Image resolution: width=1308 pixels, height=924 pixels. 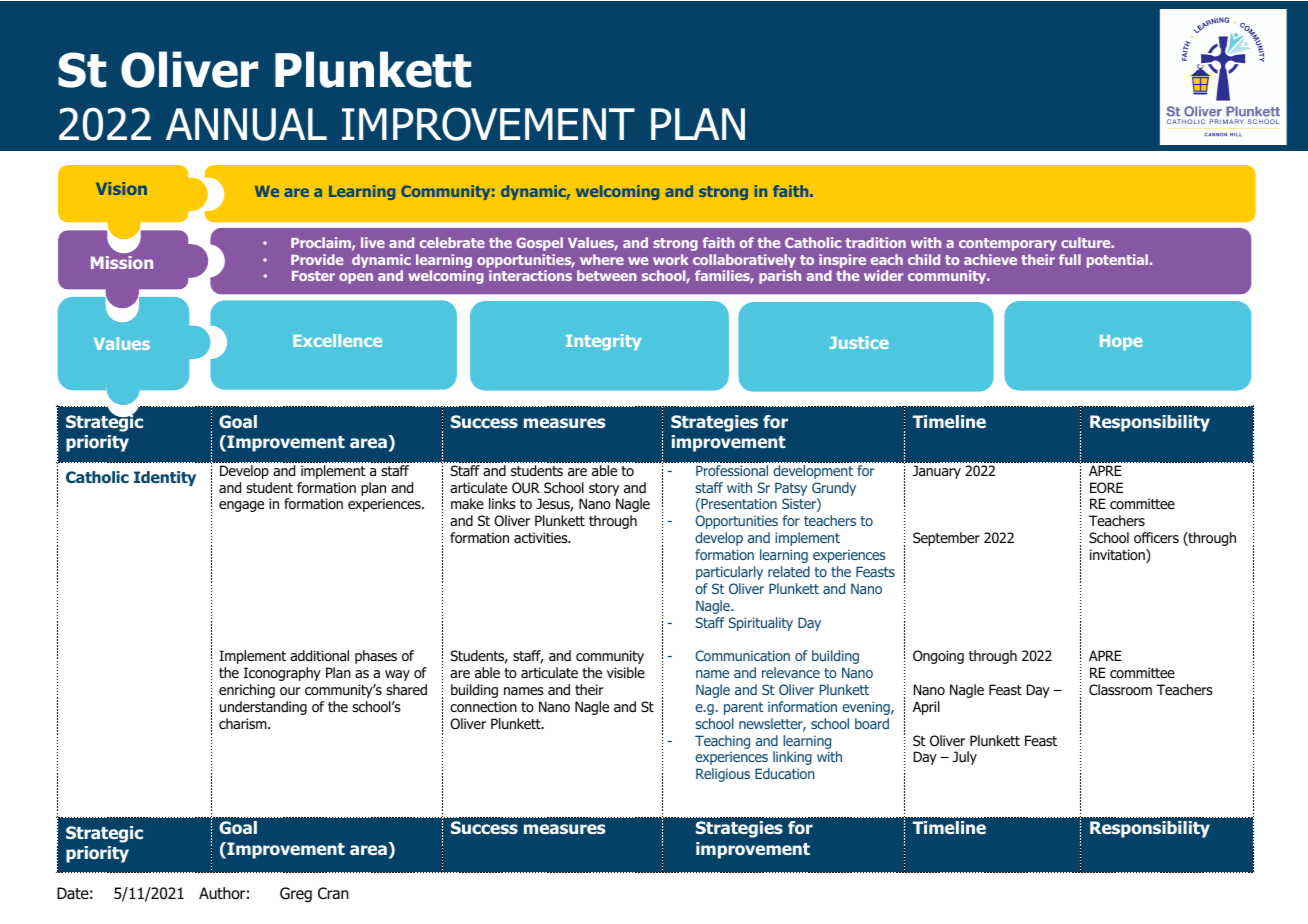 I want to click on Integrity, so click(x=603, y=342).
